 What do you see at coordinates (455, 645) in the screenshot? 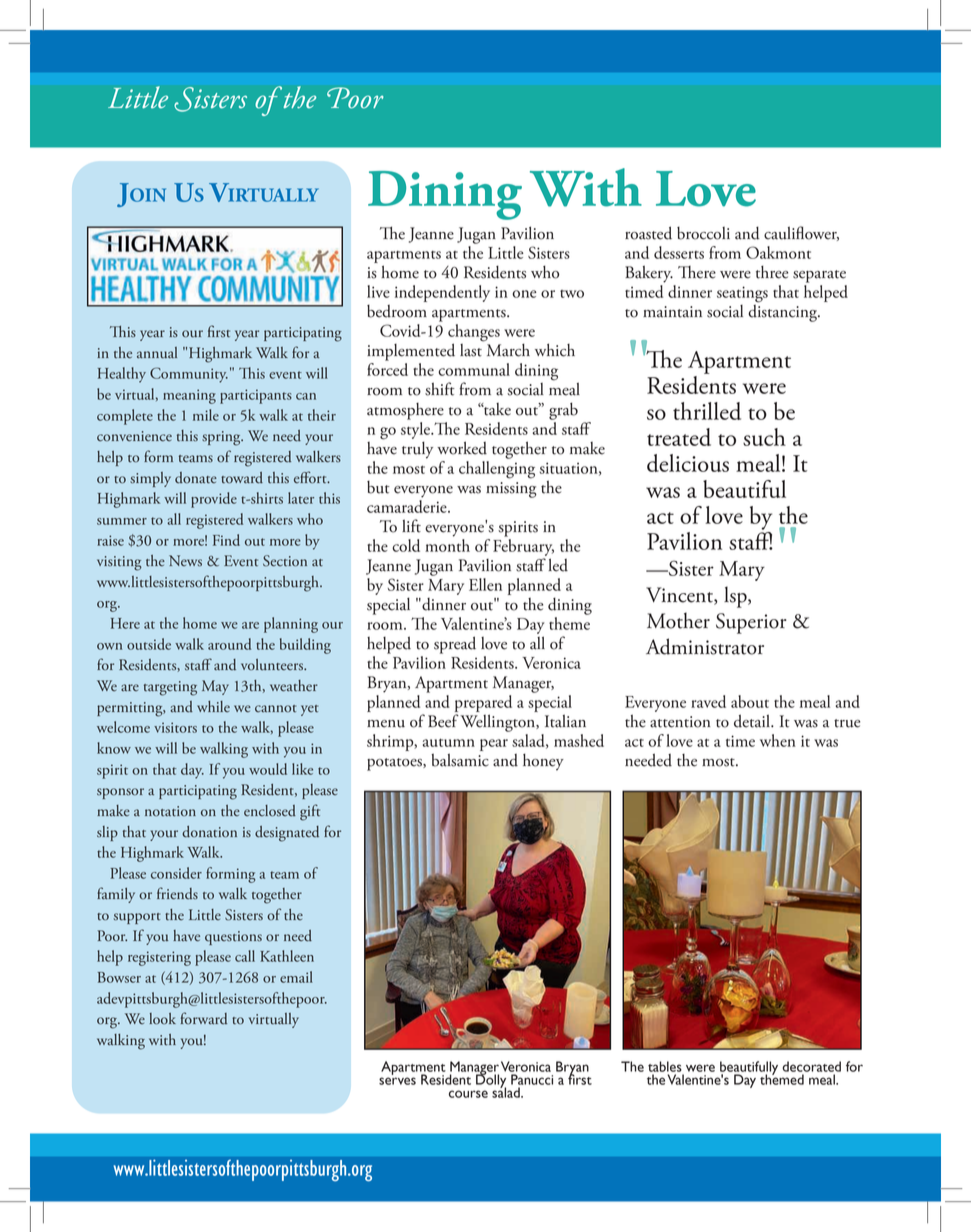
I see `spread` at bounding box center [455, 645].
